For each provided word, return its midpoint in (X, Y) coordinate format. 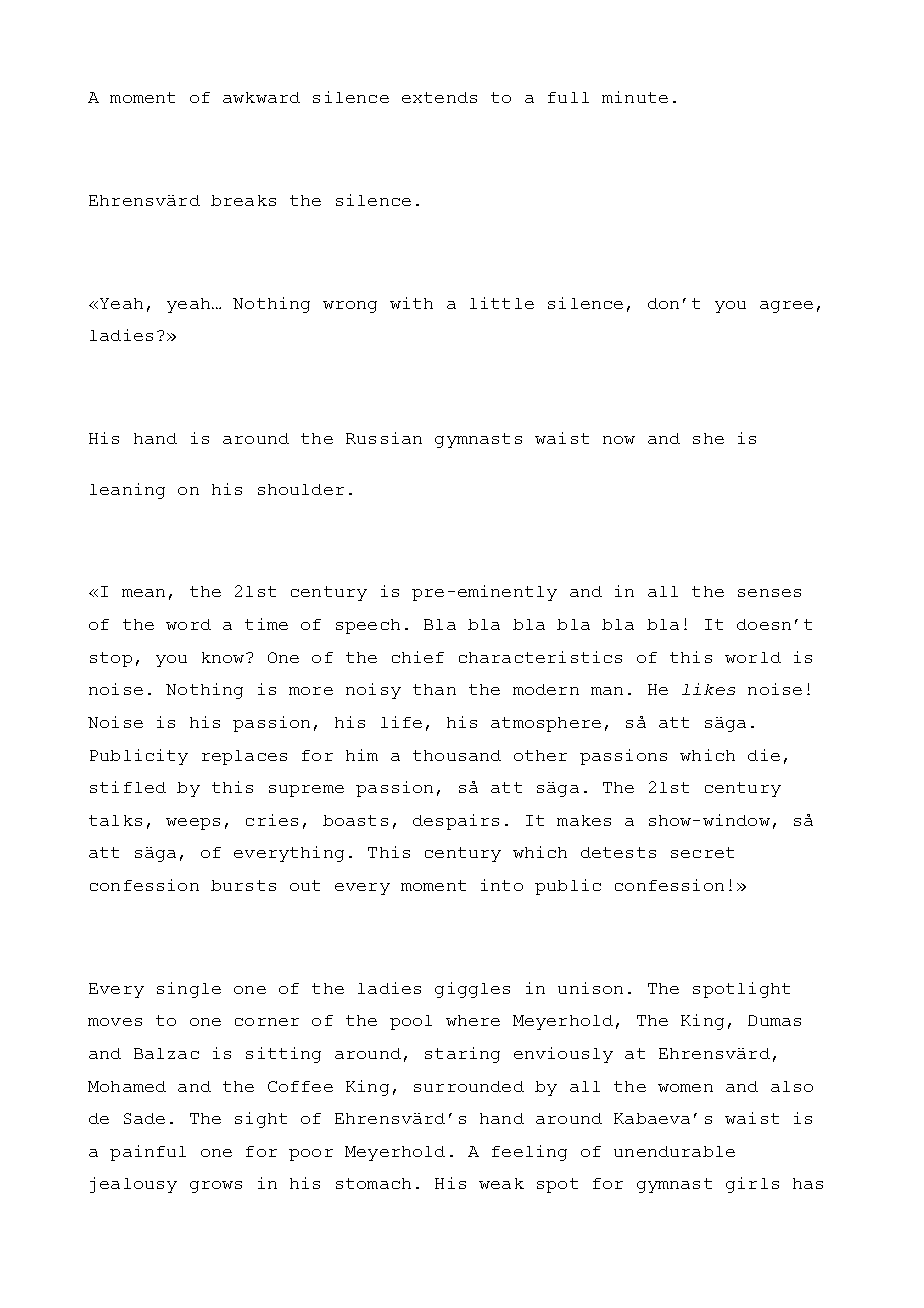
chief (418, 657)
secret (702, 852)
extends (439, 97)
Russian (384, 438)
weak (501, 1183)
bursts (243, 885)
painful (148, 1153)
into (502, 885)
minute (635, 97)
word (188, 624)
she (708, 438)
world (753, 657)
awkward (261, 97)
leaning (127, 491)
